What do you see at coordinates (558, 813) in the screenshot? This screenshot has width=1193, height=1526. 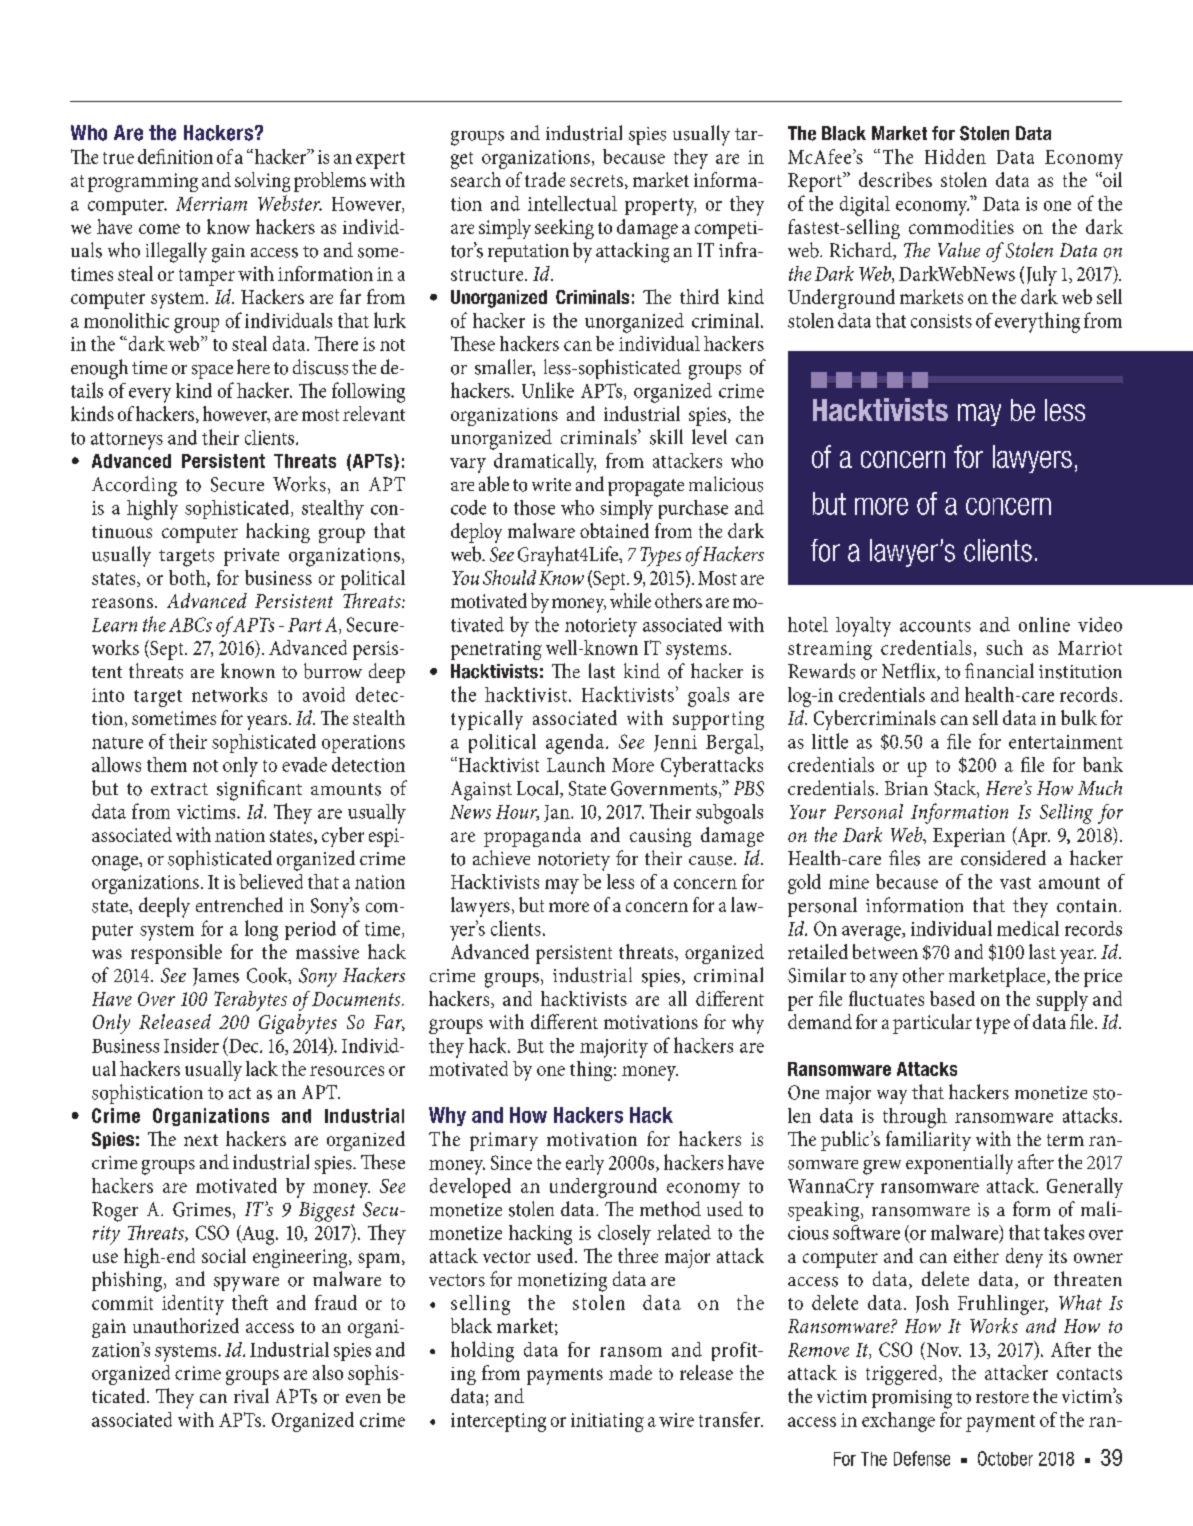 I see `Jan` at bounding box center [558, 813].
